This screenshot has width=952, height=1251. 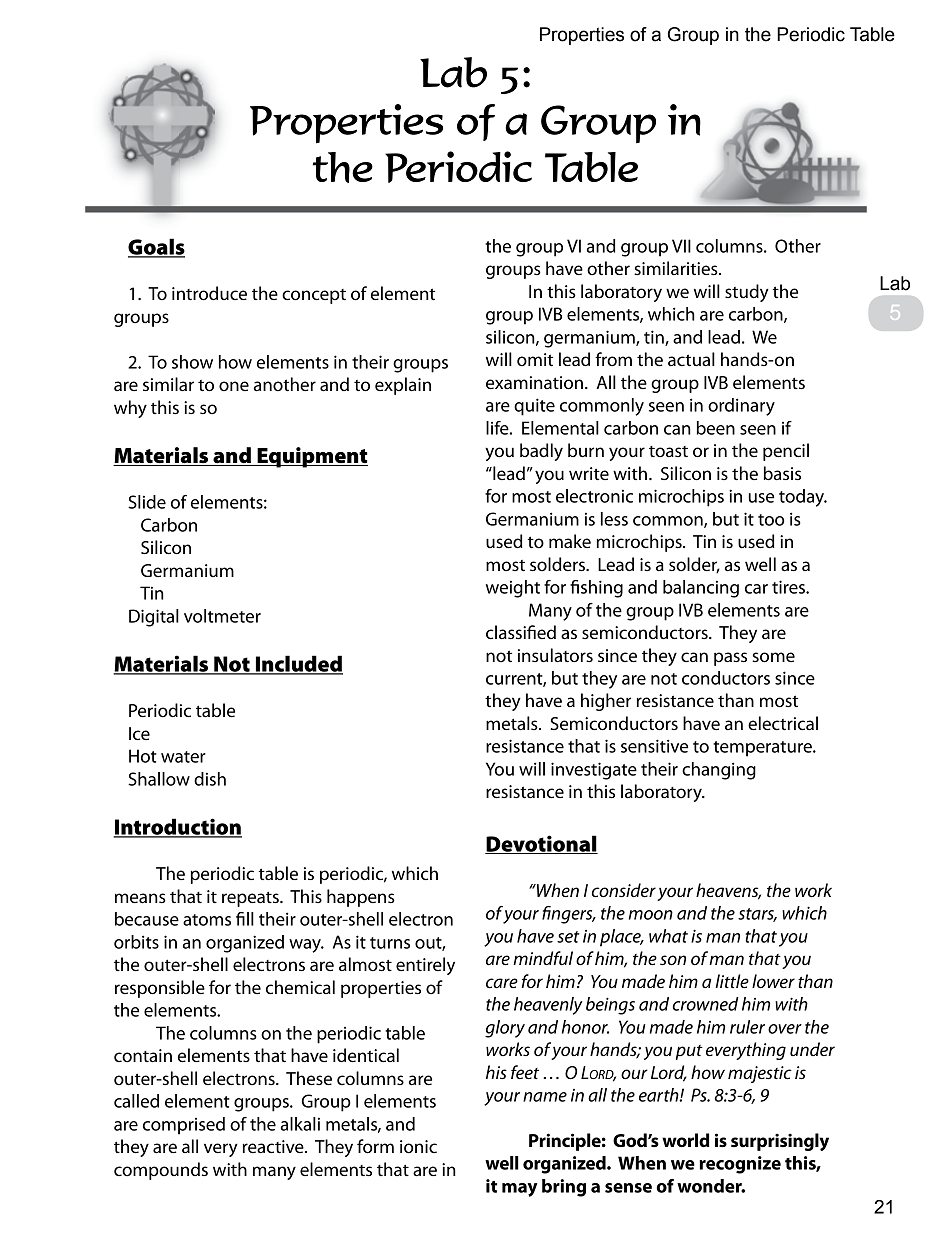 I want to click on recognize, so click(x=740, y=1165).
